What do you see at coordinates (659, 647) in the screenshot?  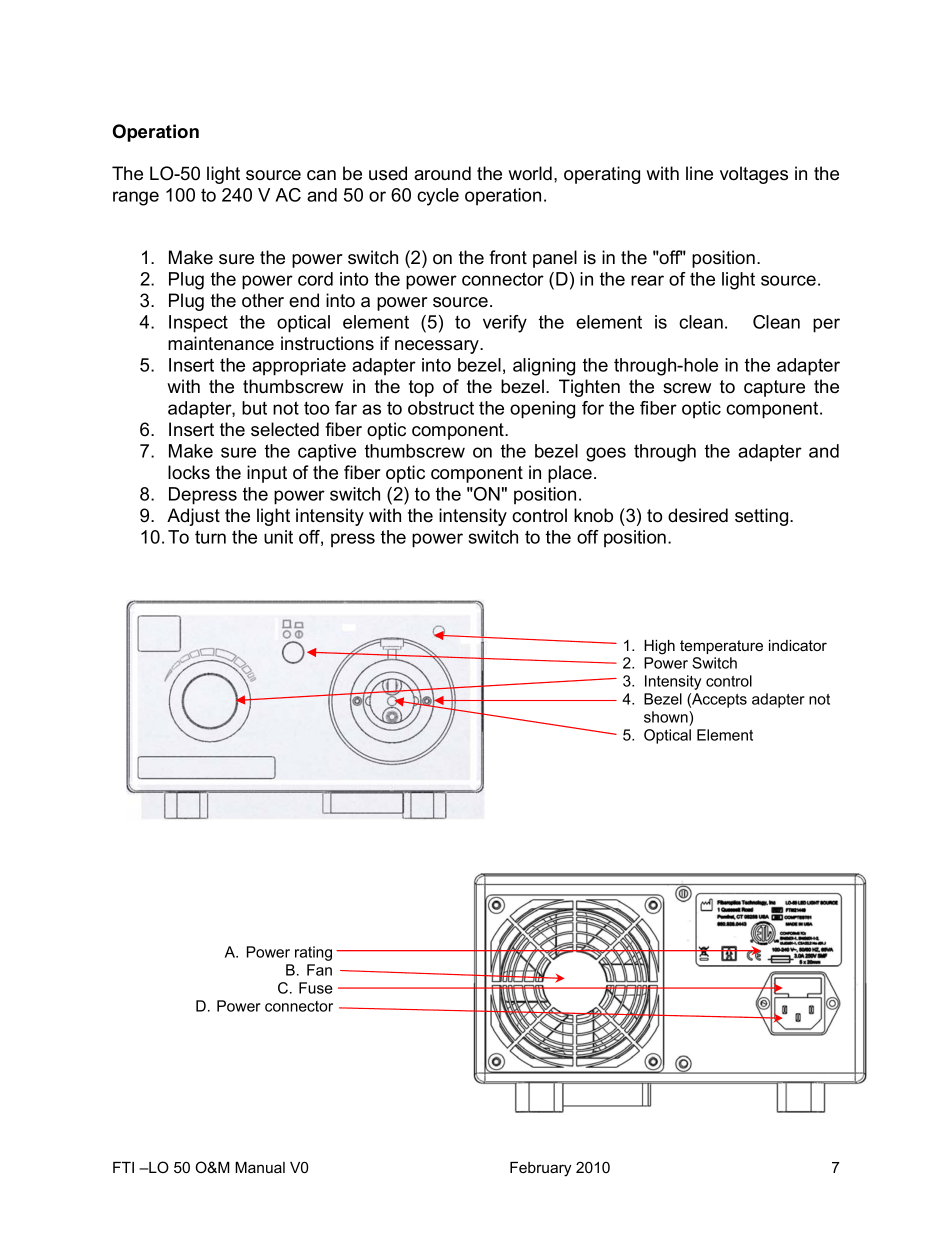 I see `High` at bounding box center [659, 647].
